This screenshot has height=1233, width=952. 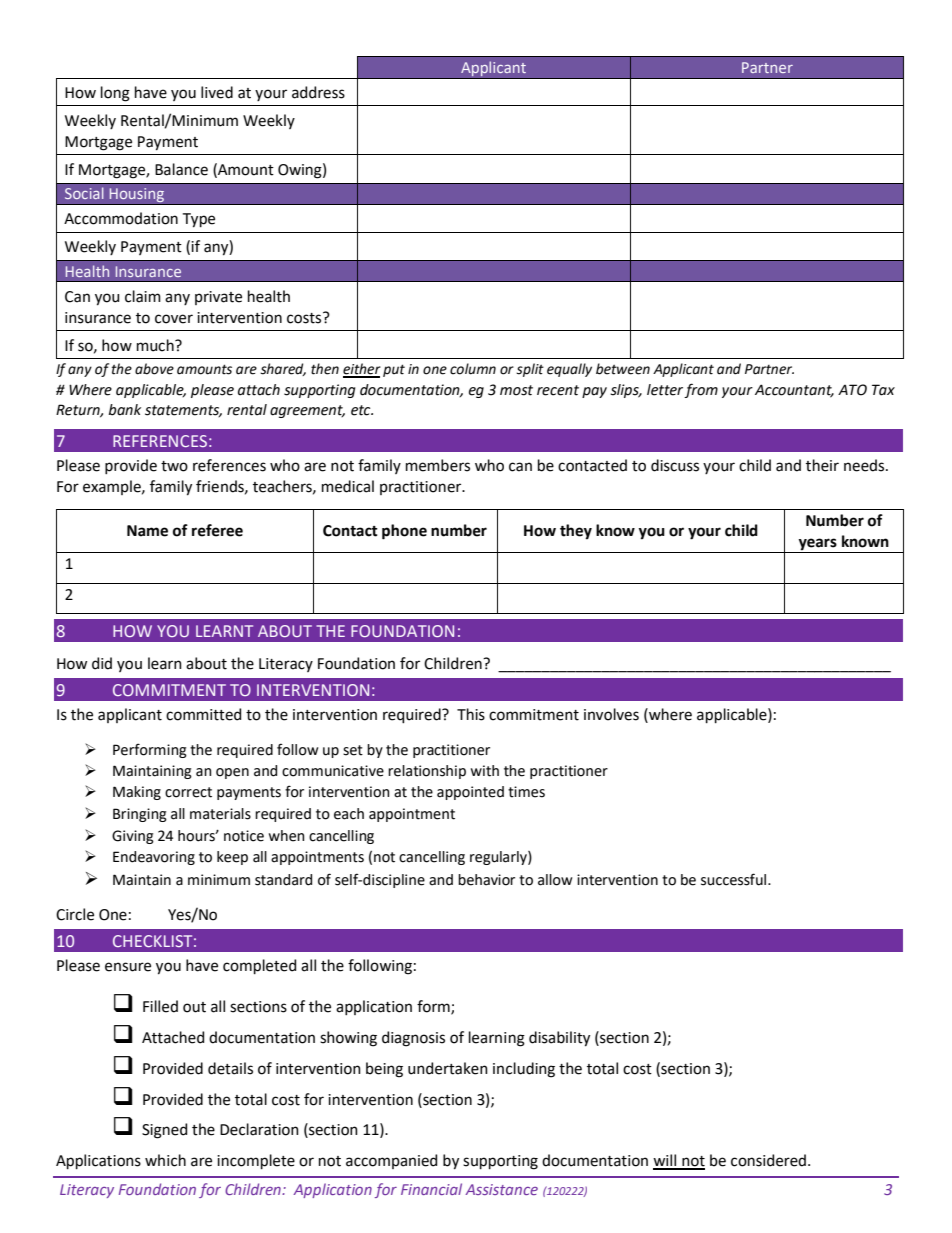 What do you see at coordinates (852, 390) in the screenshot?
I see `ATO` at bounding box center [852, 390].
